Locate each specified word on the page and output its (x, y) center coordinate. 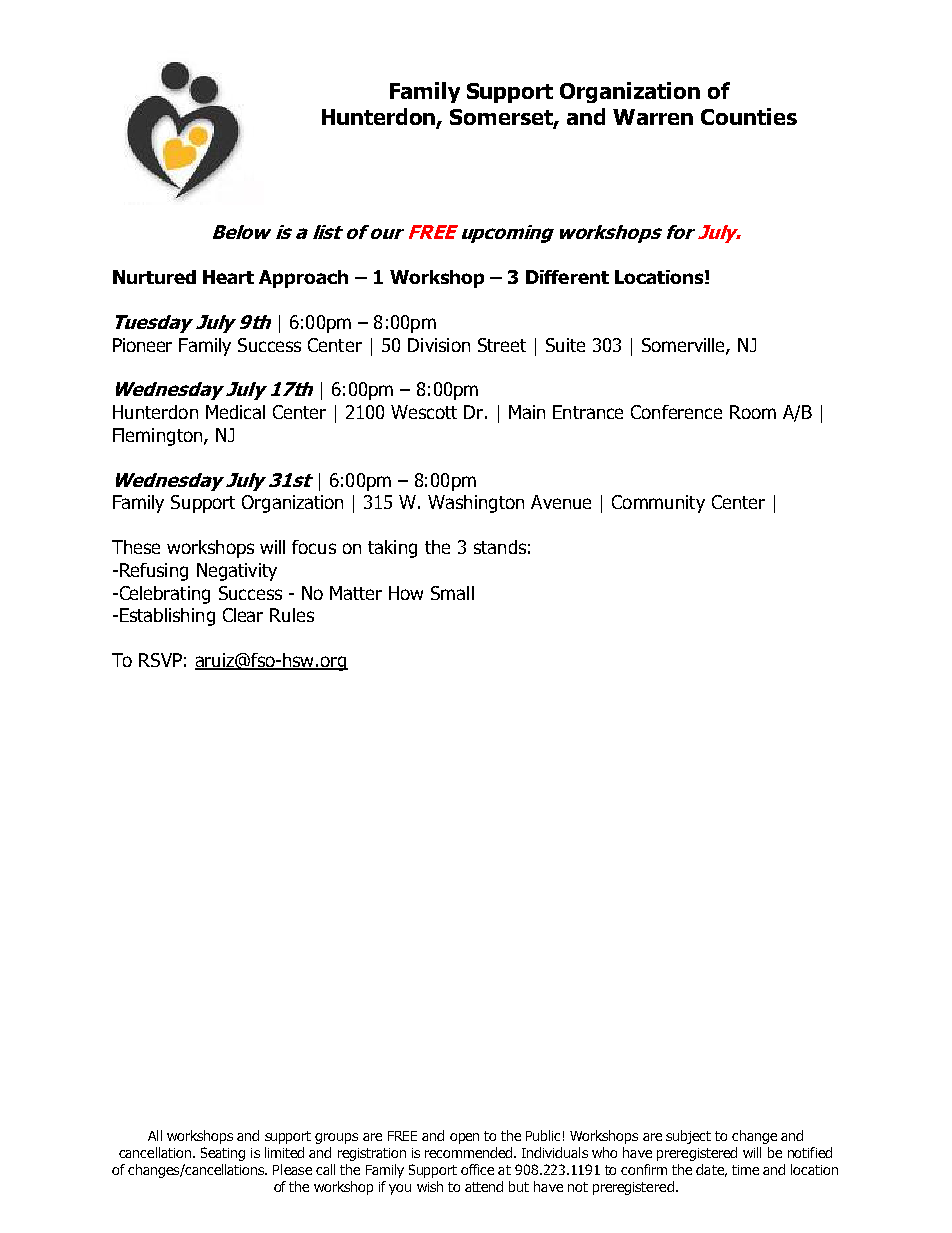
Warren (653, 117)
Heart (228, 277)
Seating (223, 1154)
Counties (749, 116)
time (745, 1170)
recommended (468, 1152)
